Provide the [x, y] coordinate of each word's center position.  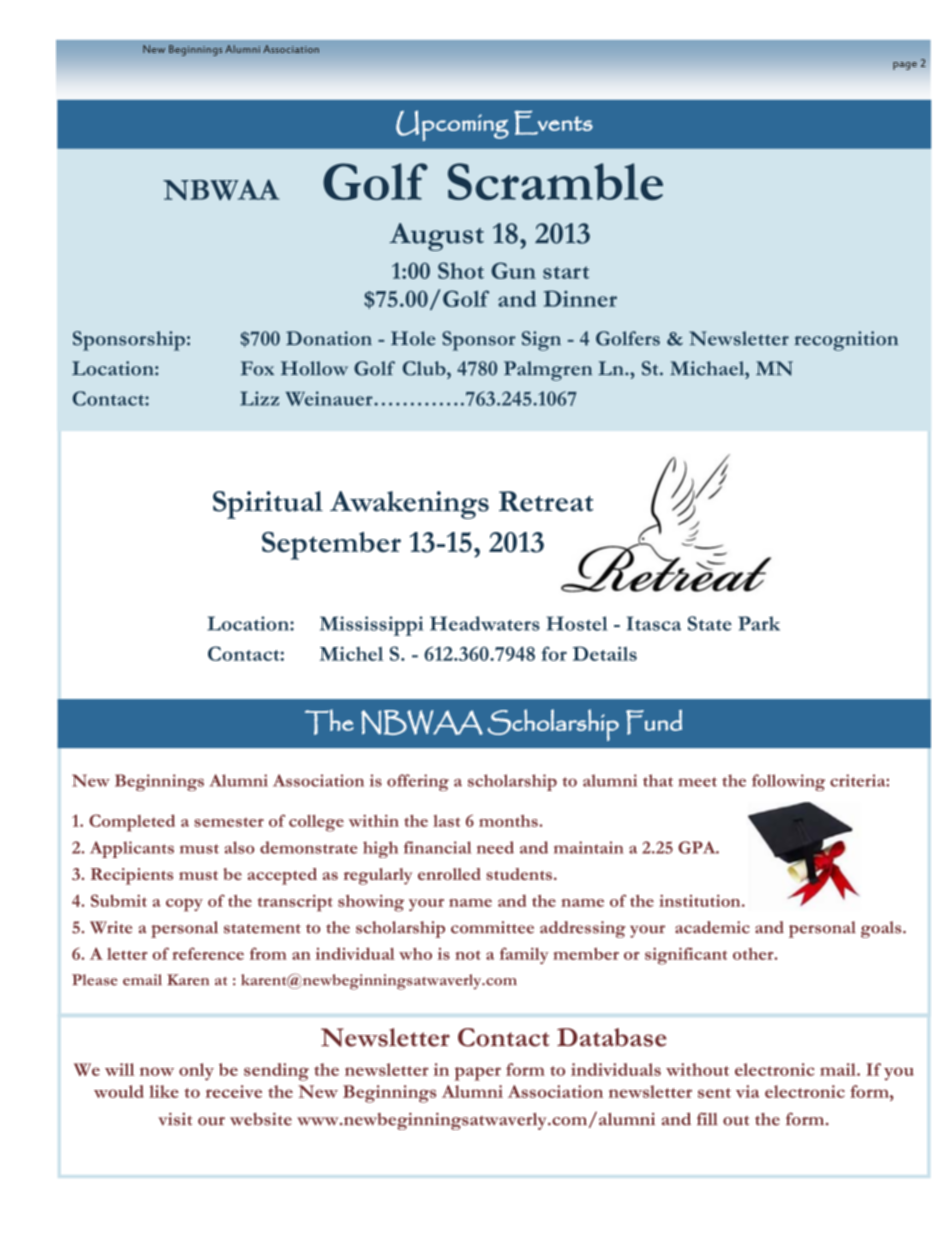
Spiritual [268, 505]
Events [553, 122]
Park [759, 623]
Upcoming [452, 125]
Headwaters [485, 623]
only [196, 1072]
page [905, 66]
